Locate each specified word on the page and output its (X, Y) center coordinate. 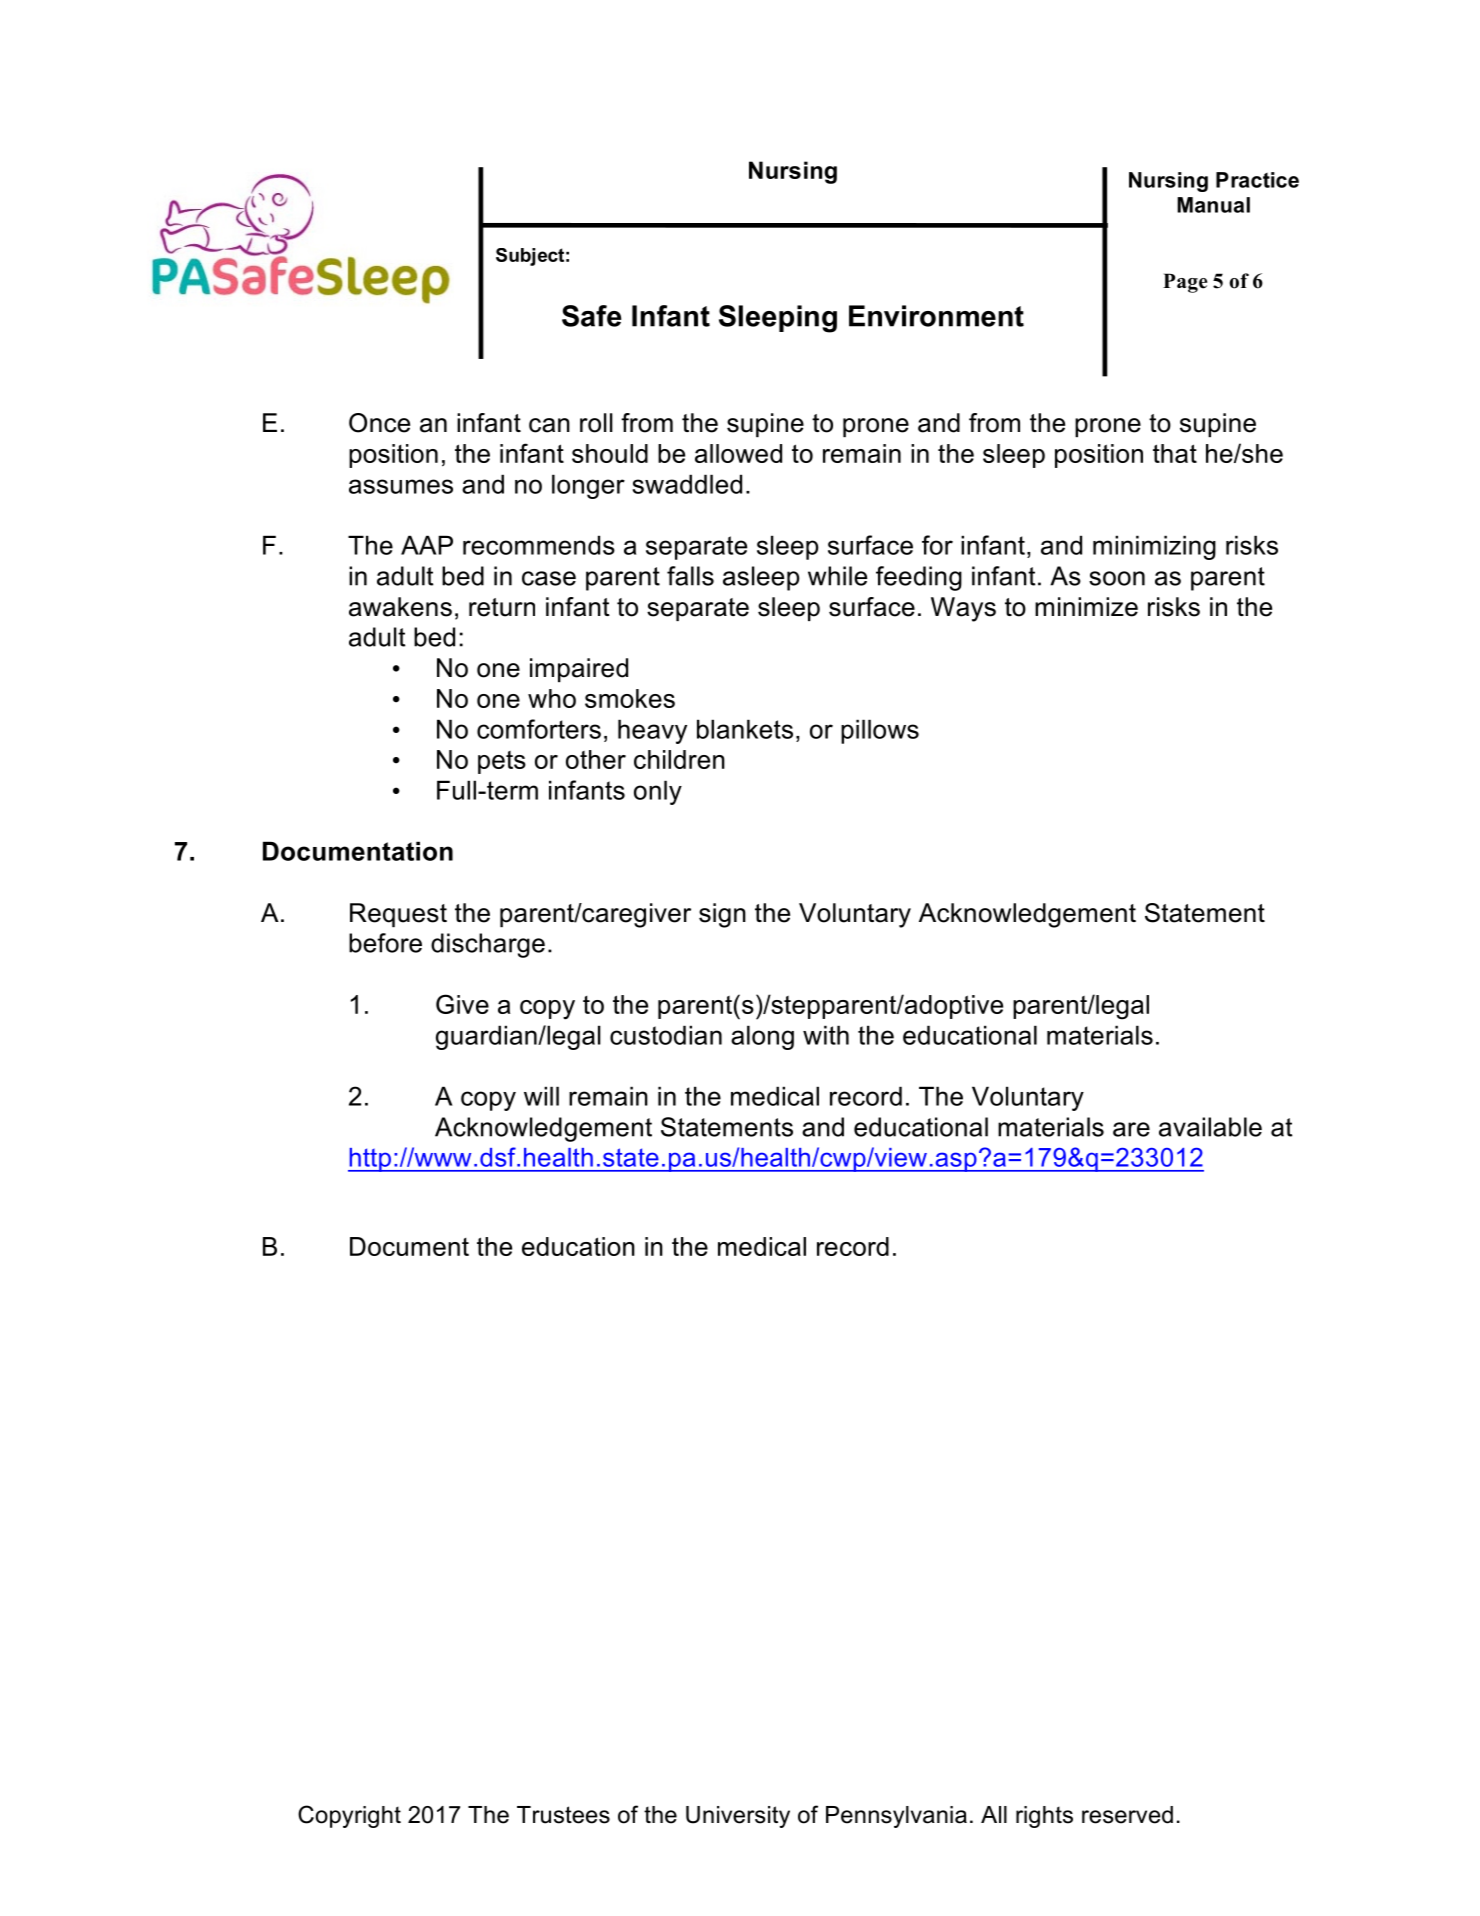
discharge (488, 945)
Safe (591, 316)
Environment (936, 316)
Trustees (563, 1815)
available (1210, 1127)
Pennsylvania (896, 1817)
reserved (1127, 1815)
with (826, 1035)
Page (1185, 283)
